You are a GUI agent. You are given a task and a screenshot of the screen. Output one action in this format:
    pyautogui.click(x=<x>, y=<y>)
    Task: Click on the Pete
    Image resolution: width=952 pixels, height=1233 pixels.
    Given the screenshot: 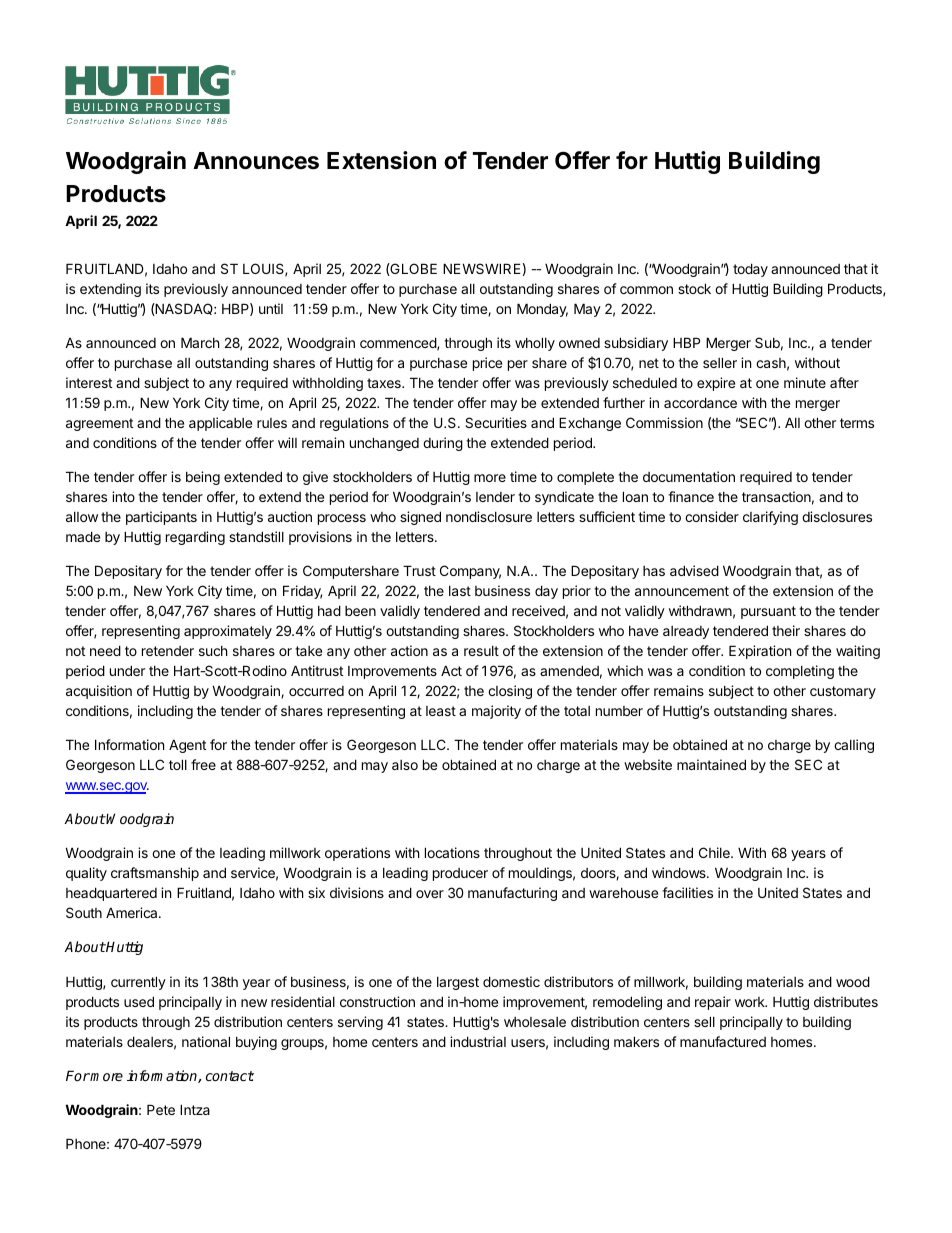 What is the action you would take?
    pyautogui.click(x=161, y=1109)
